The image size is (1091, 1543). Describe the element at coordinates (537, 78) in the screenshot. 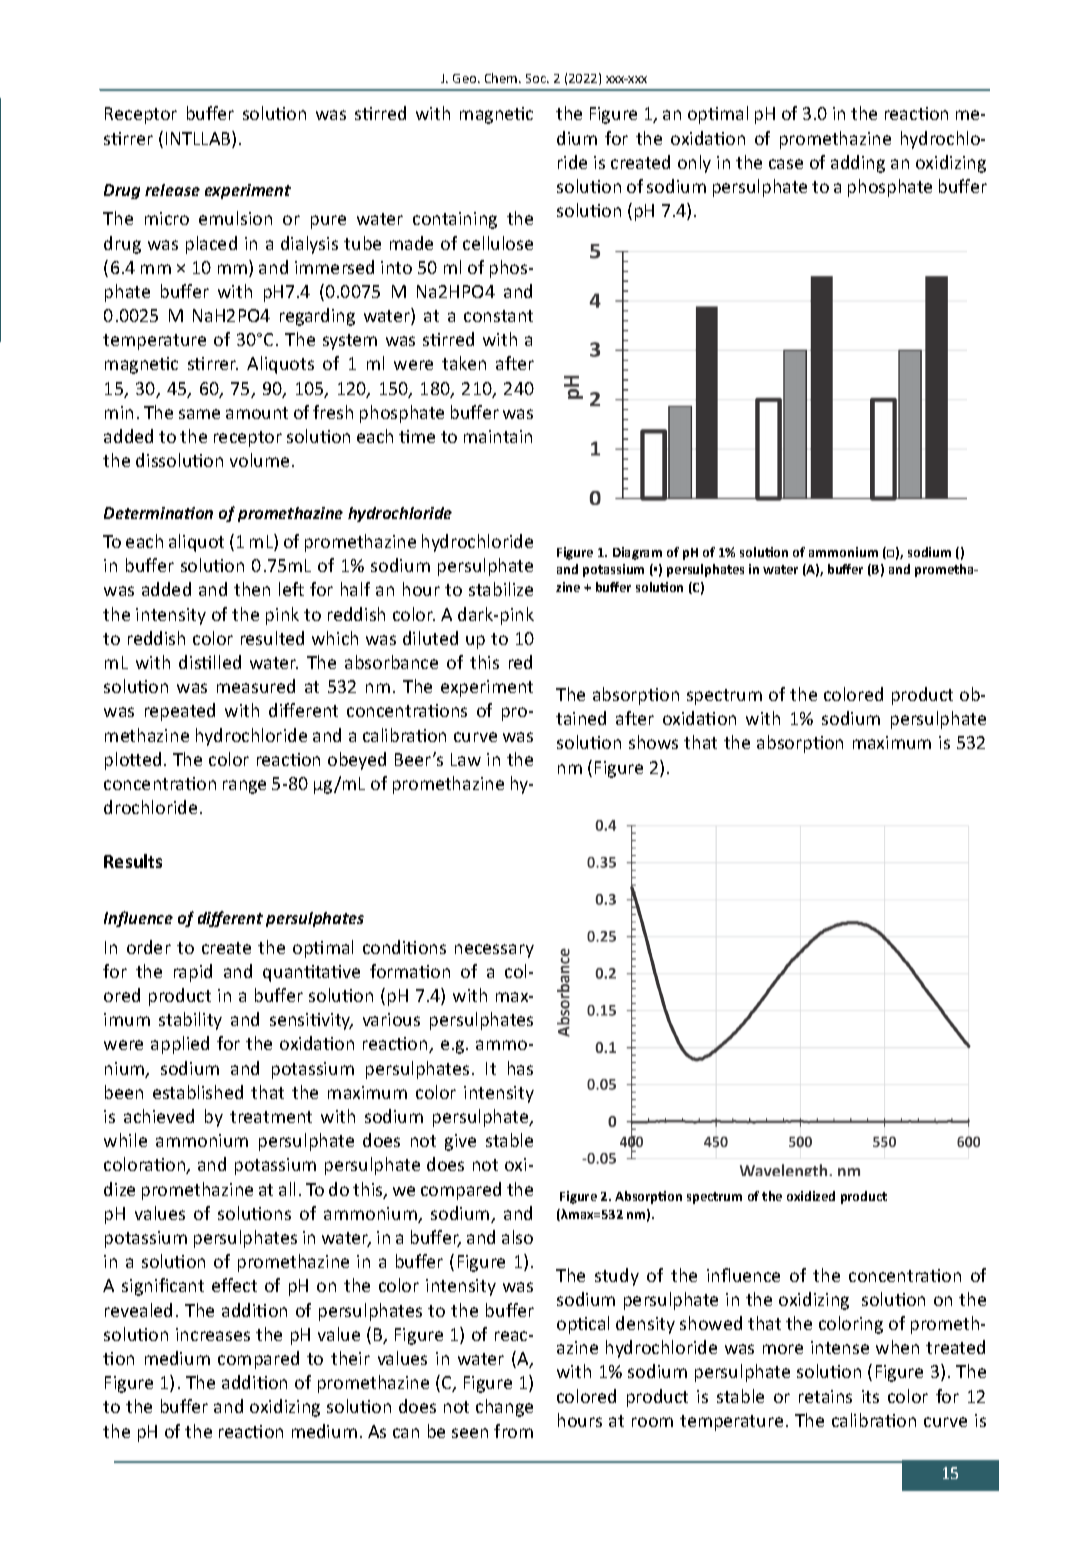

I see `Soc` at that location.
